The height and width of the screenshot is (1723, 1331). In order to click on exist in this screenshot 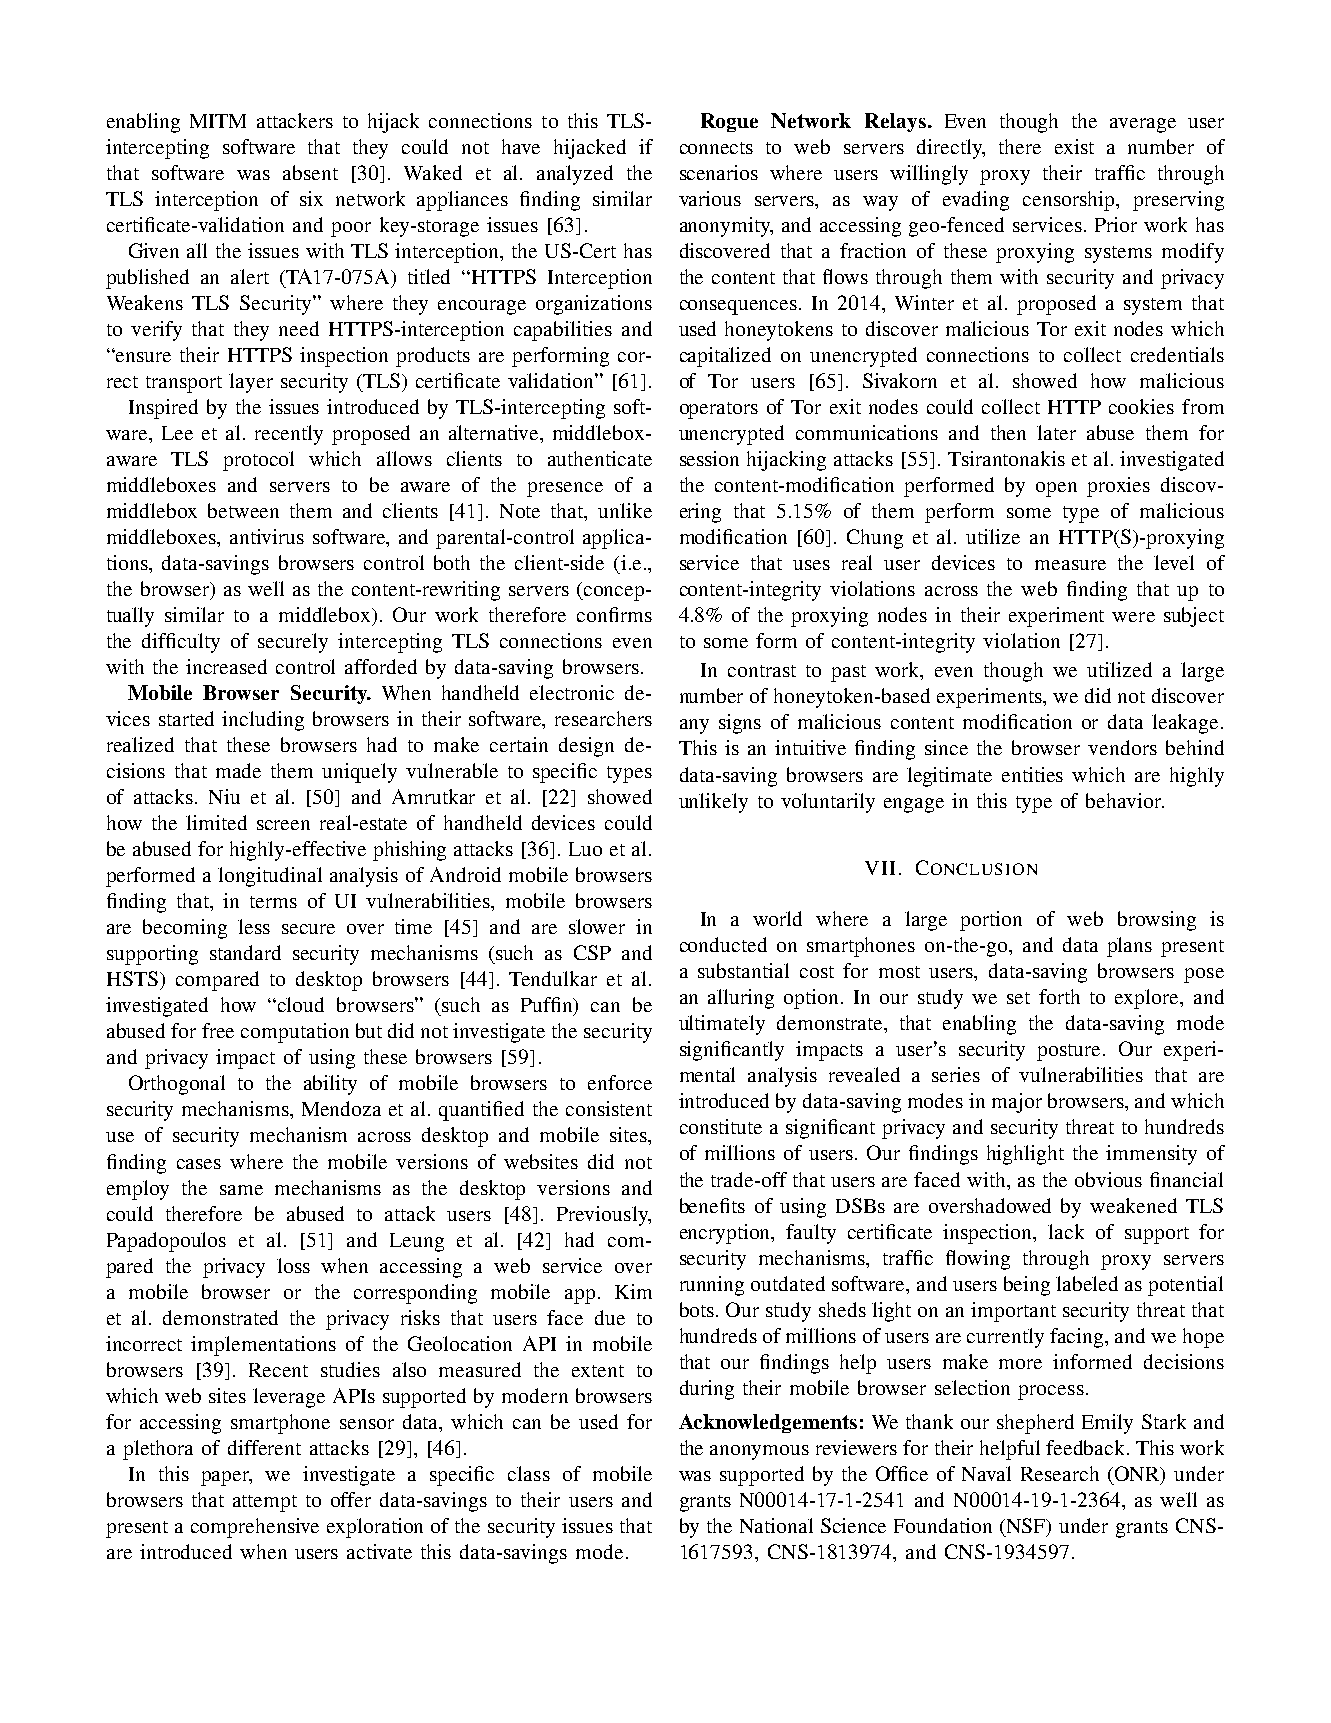, I will do `click(1074, 146)`.
